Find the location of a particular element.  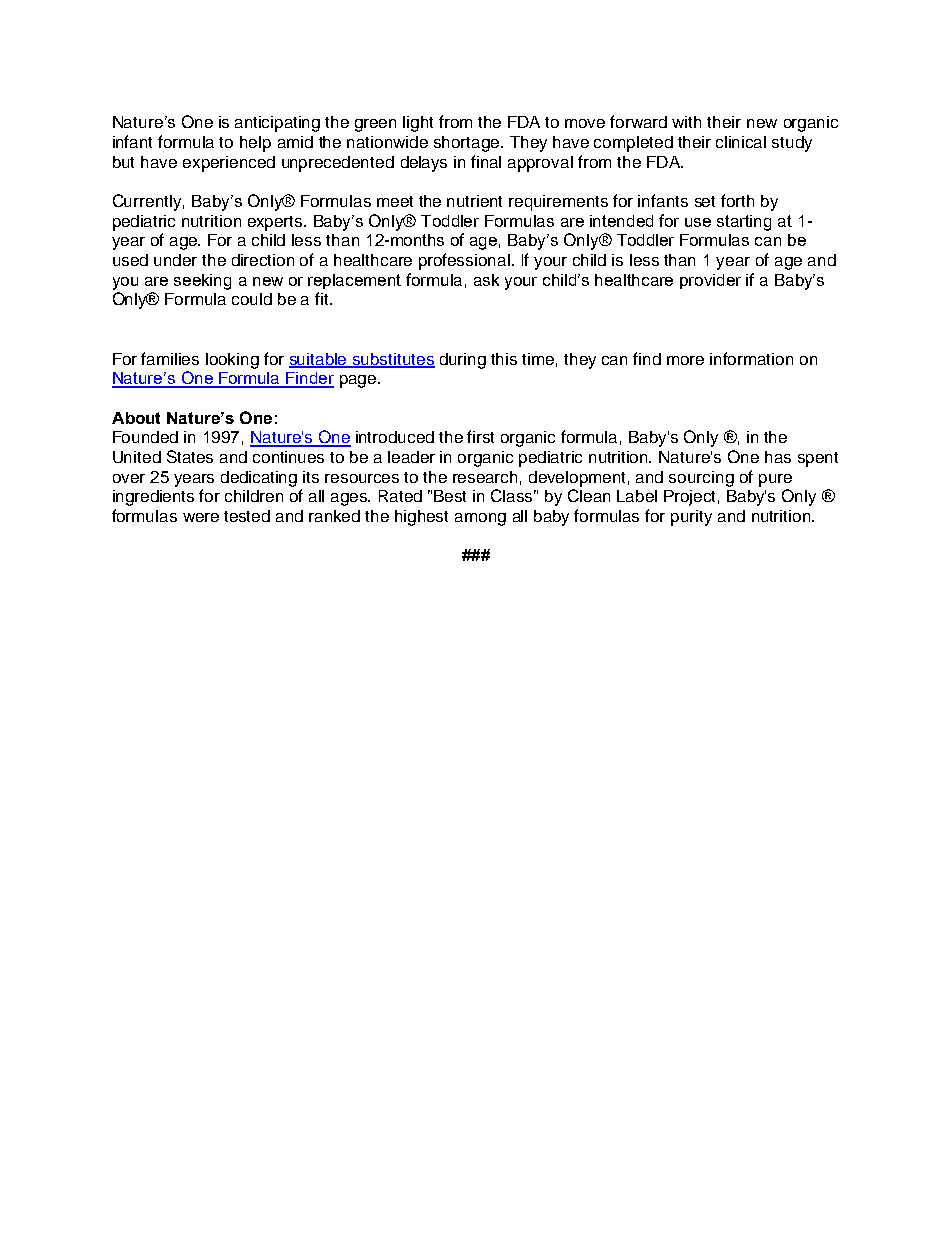

forth is located at coordinates (737, 200).
